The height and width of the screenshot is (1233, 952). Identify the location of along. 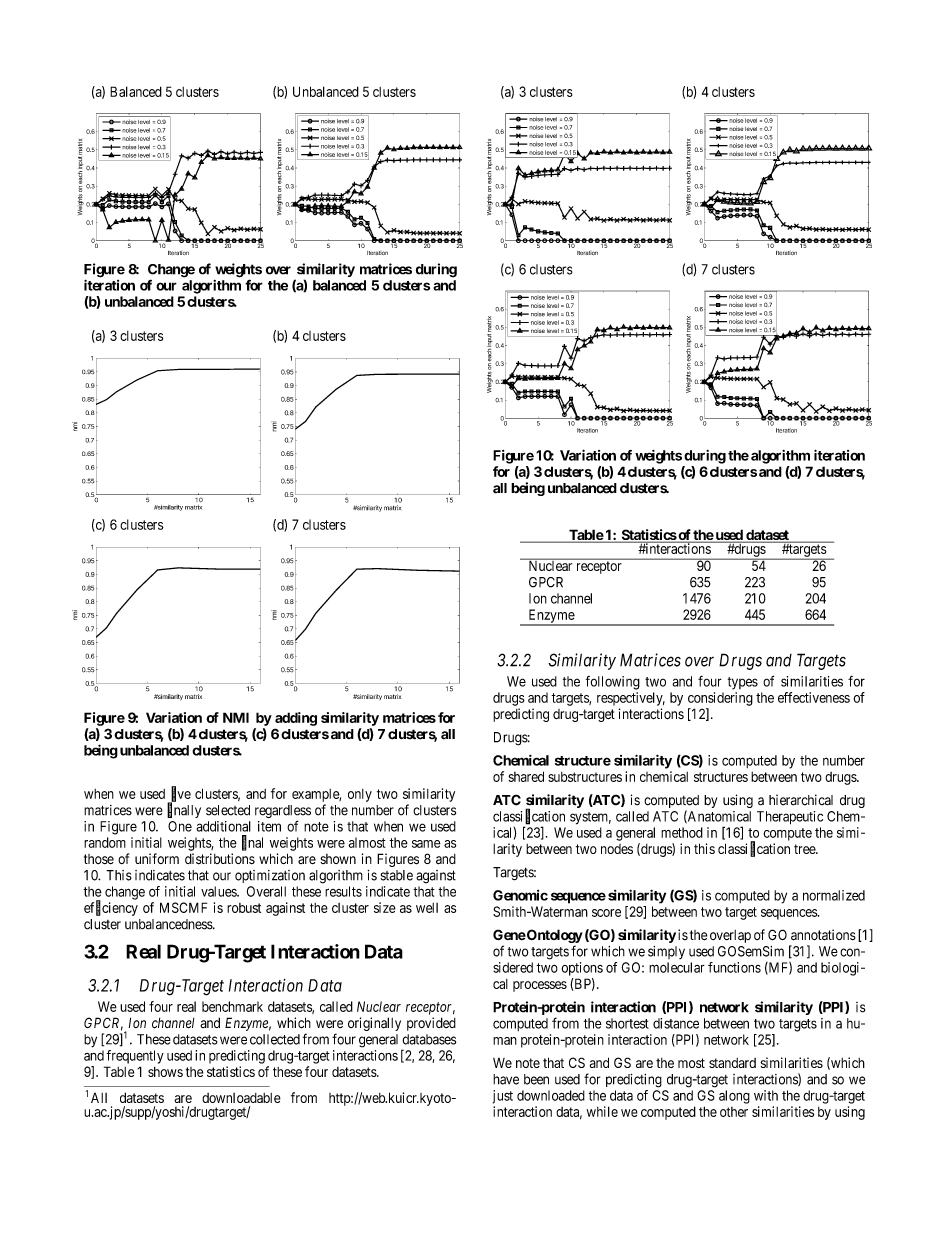
(734, 1097).
